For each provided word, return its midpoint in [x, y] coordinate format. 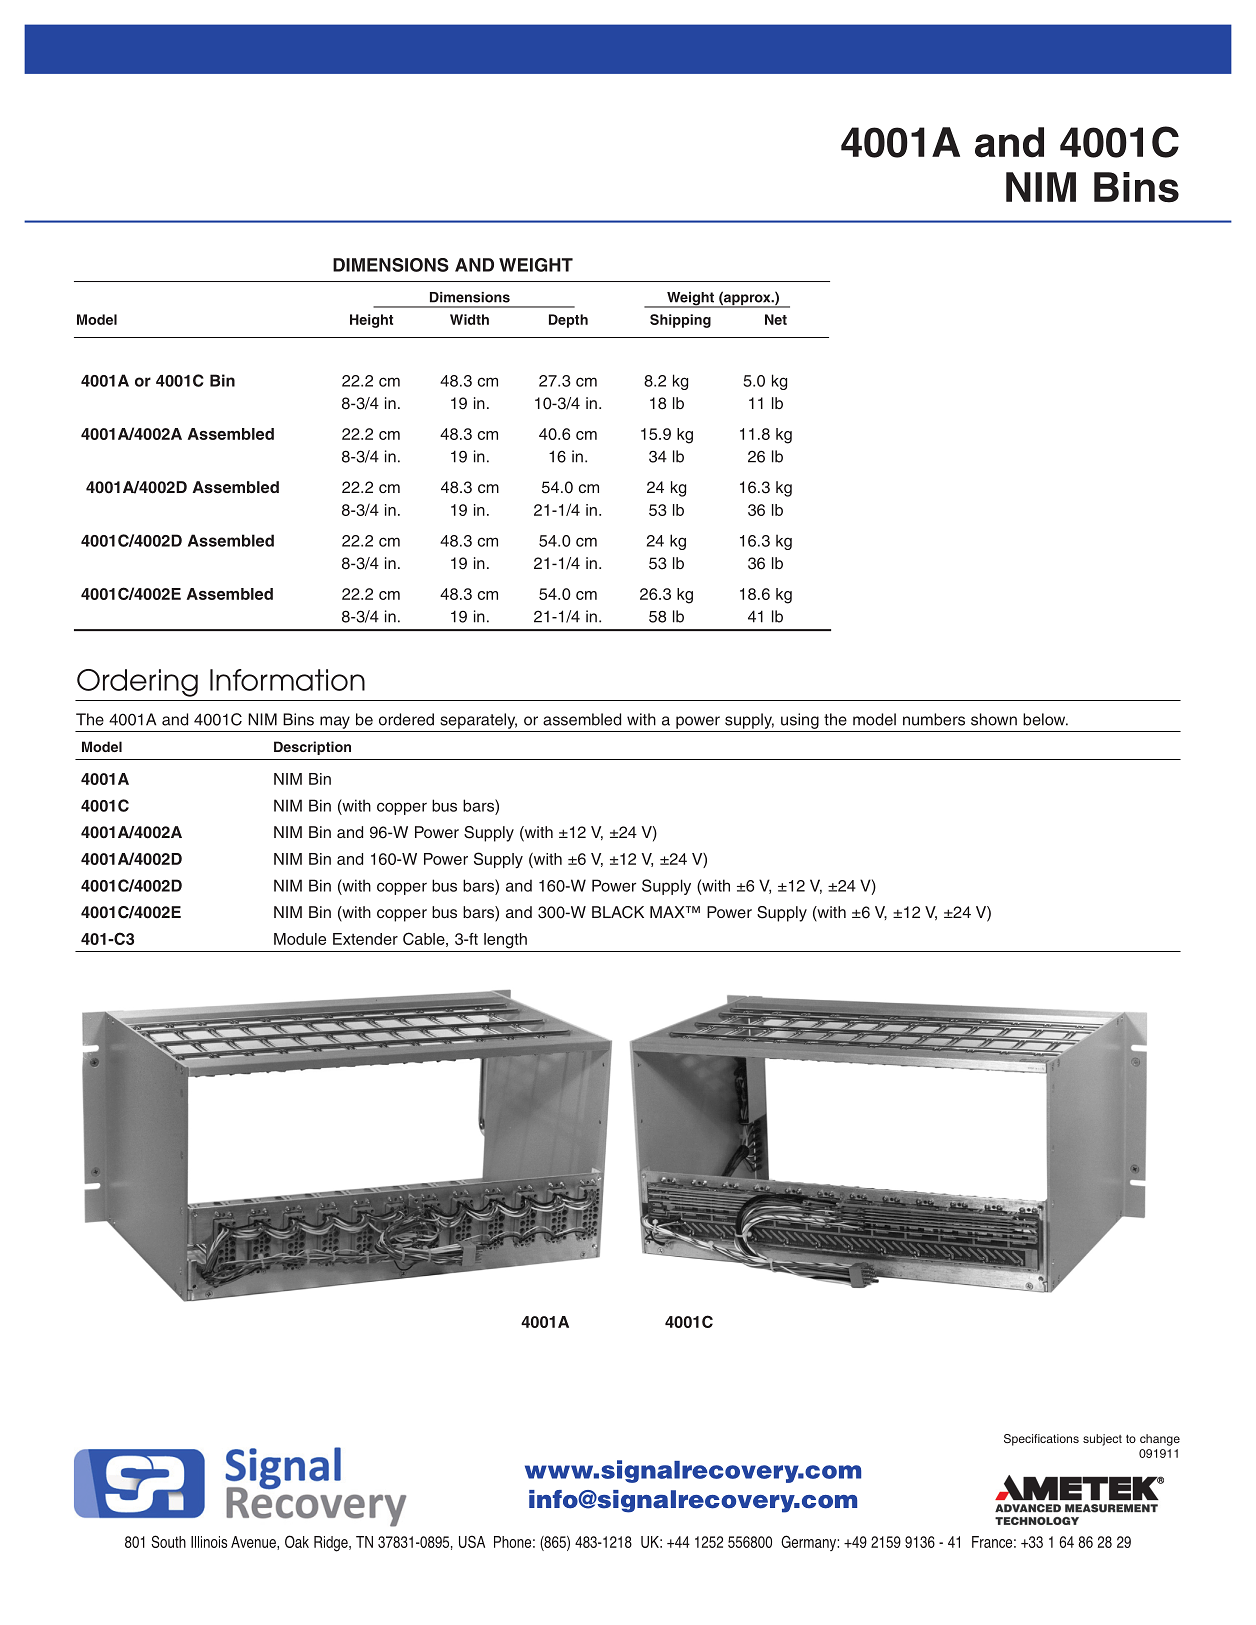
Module [300, 939]
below [1045, 719]
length [505, 941]
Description [312, 748]
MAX [668, 912]
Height [371, 321]
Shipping [680, 321]
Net [776, 319]
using [800, 721]
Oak [297, 1541]
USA [472, 1541]
